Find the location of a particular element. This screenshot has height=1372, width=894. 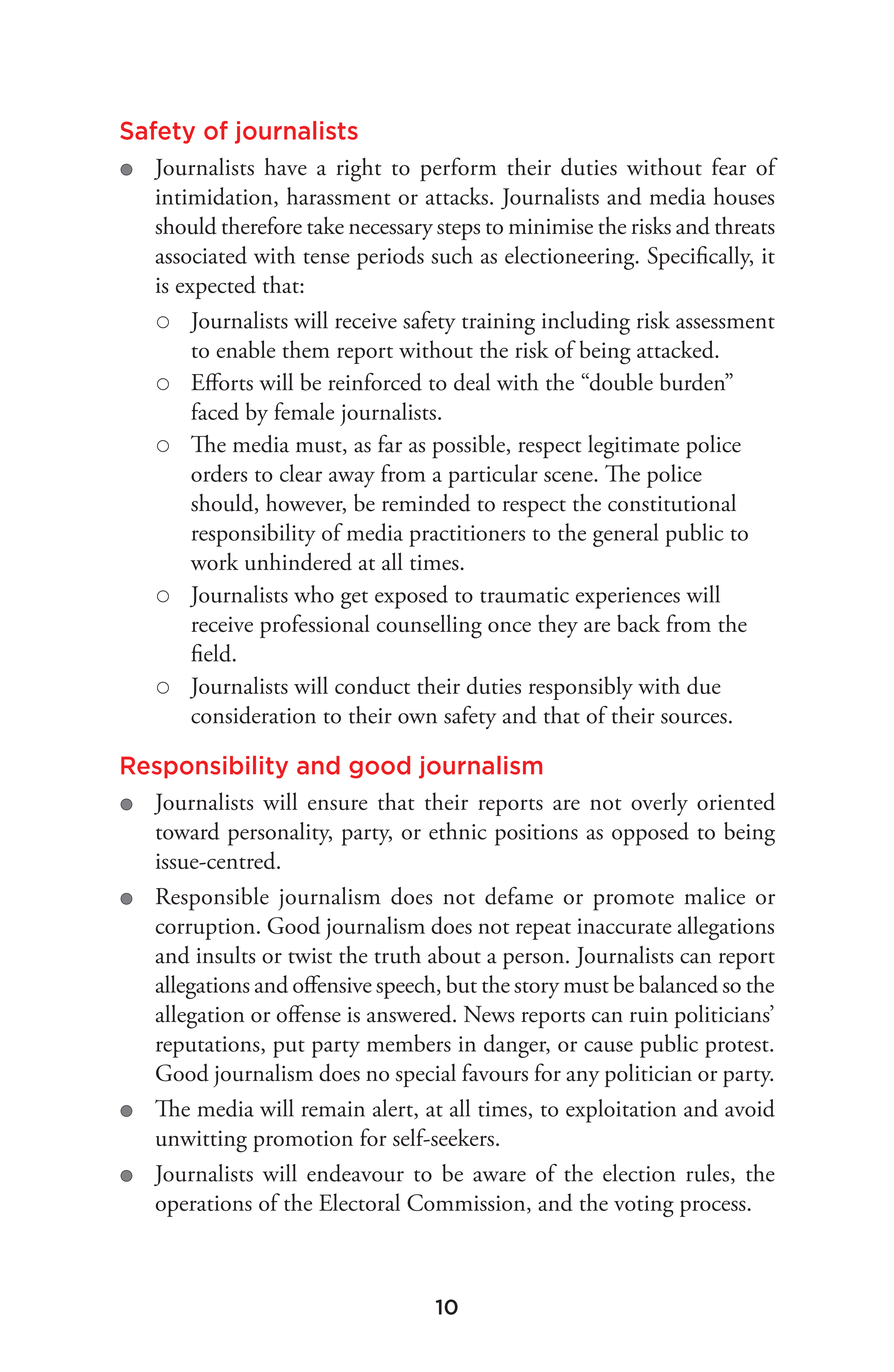

own is located at coordinates (417, 718).
